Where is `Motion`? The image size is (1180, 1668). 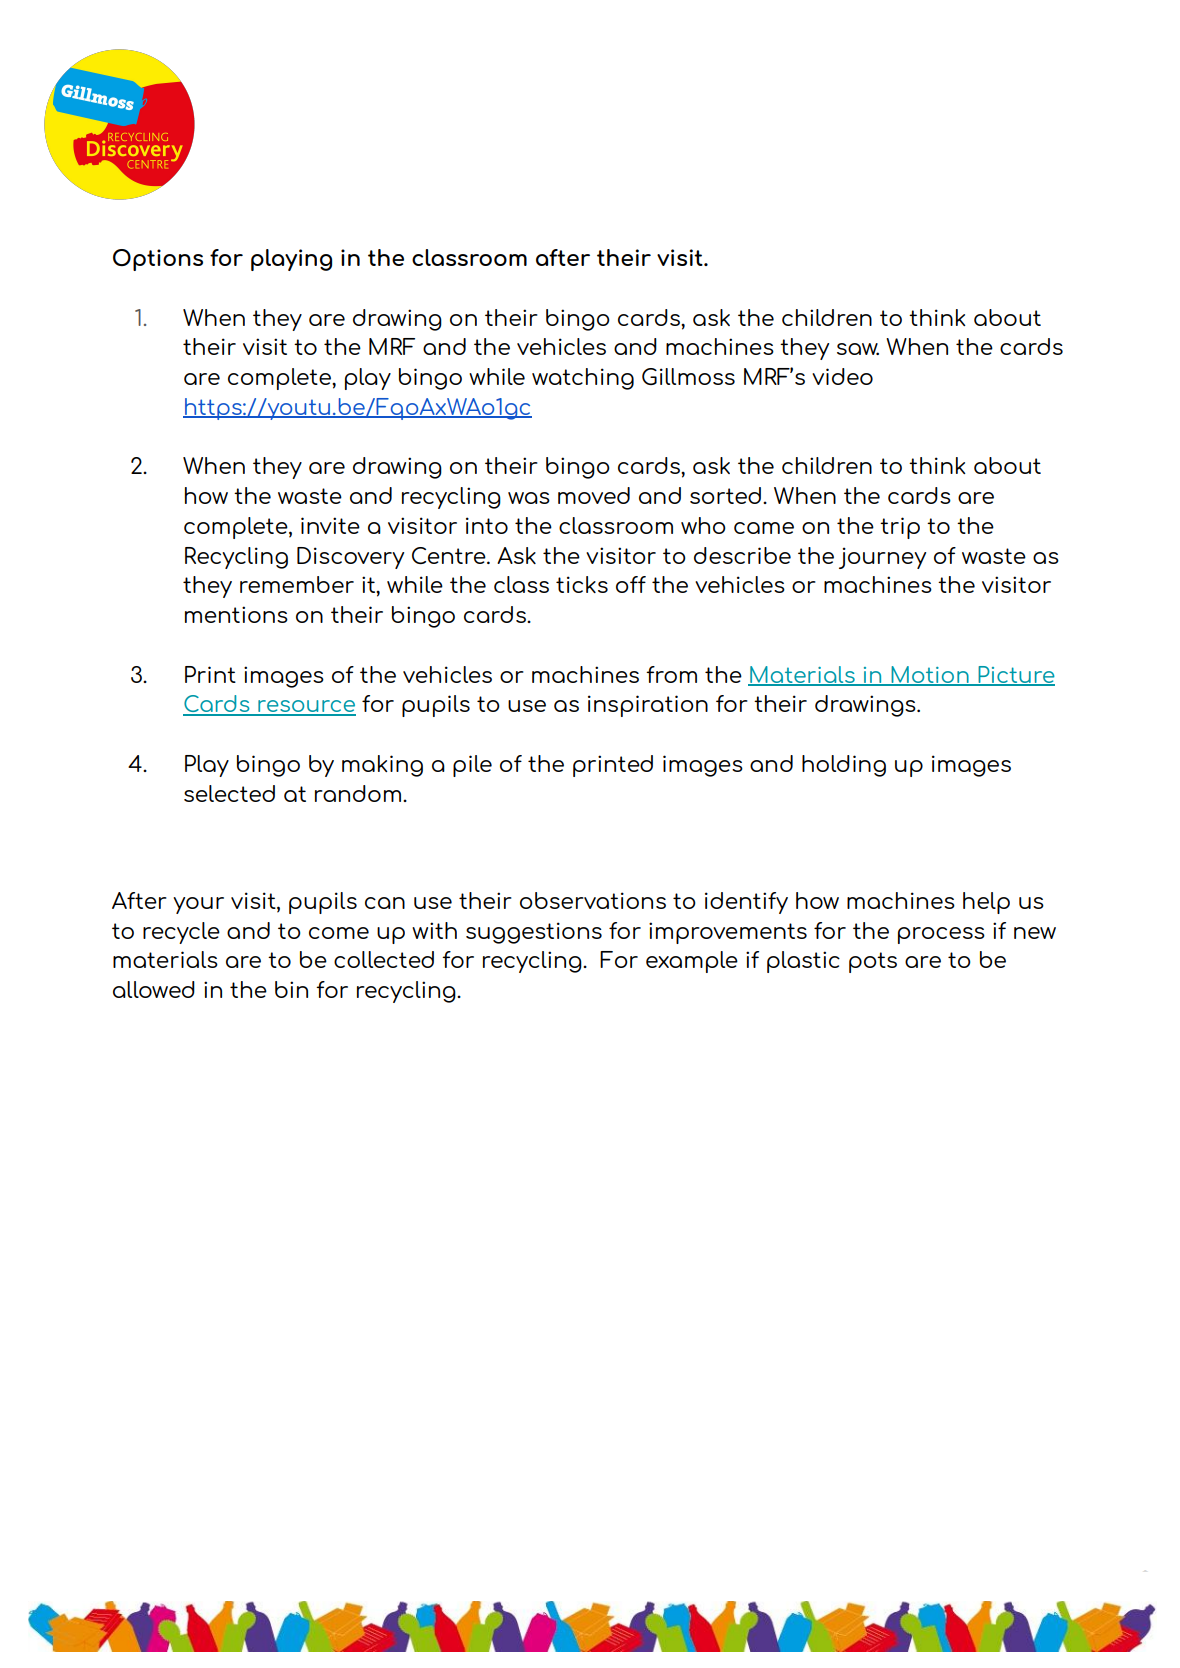 Motion is located at coordinates (930, 675).
